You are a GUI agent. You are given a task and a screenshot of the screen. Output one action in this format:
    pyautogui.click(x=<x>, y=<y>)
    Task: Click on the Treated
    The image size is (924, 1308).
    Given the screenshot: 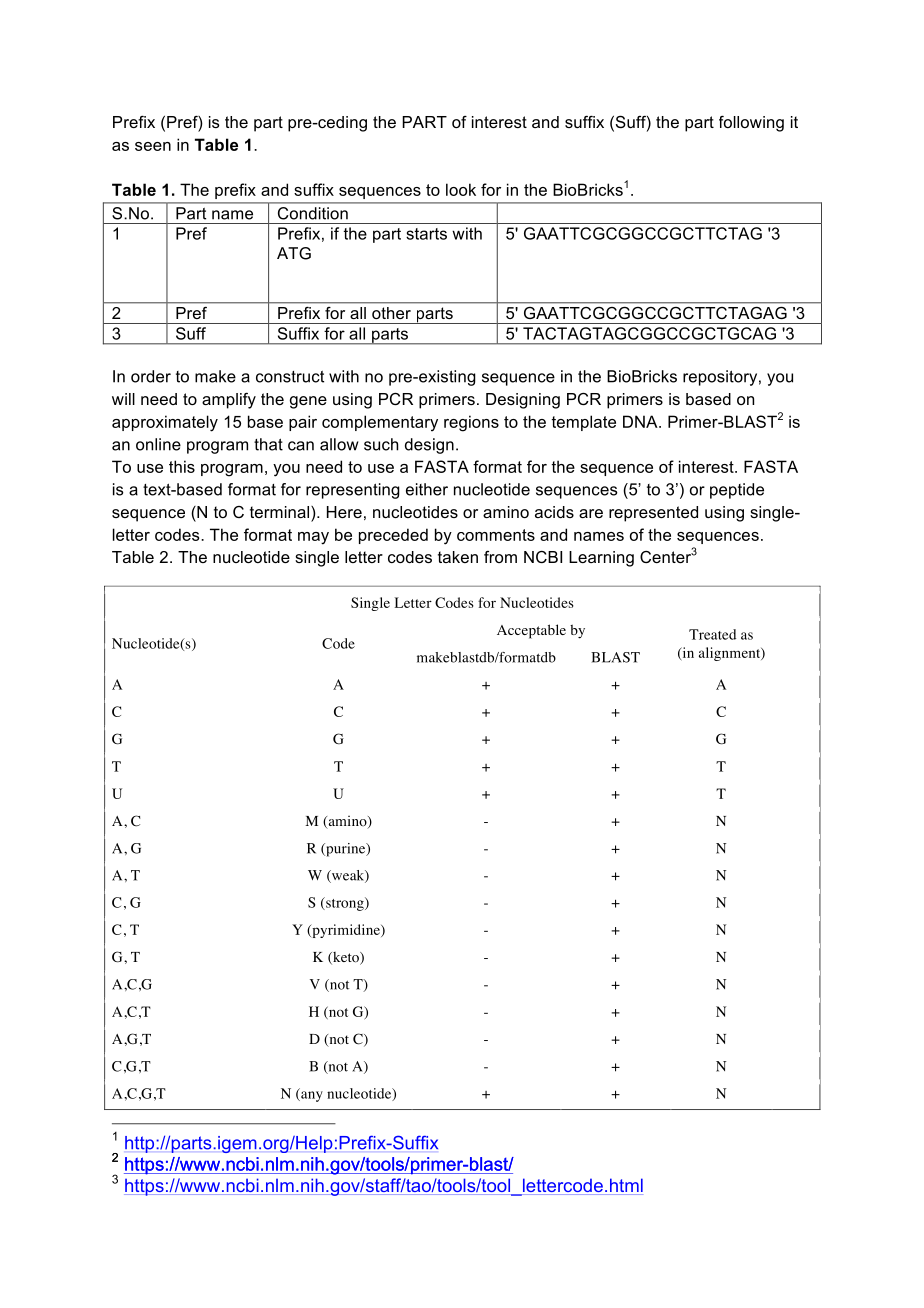 What is the action you would take?
    pyautogui.click(x=712, y=634)
